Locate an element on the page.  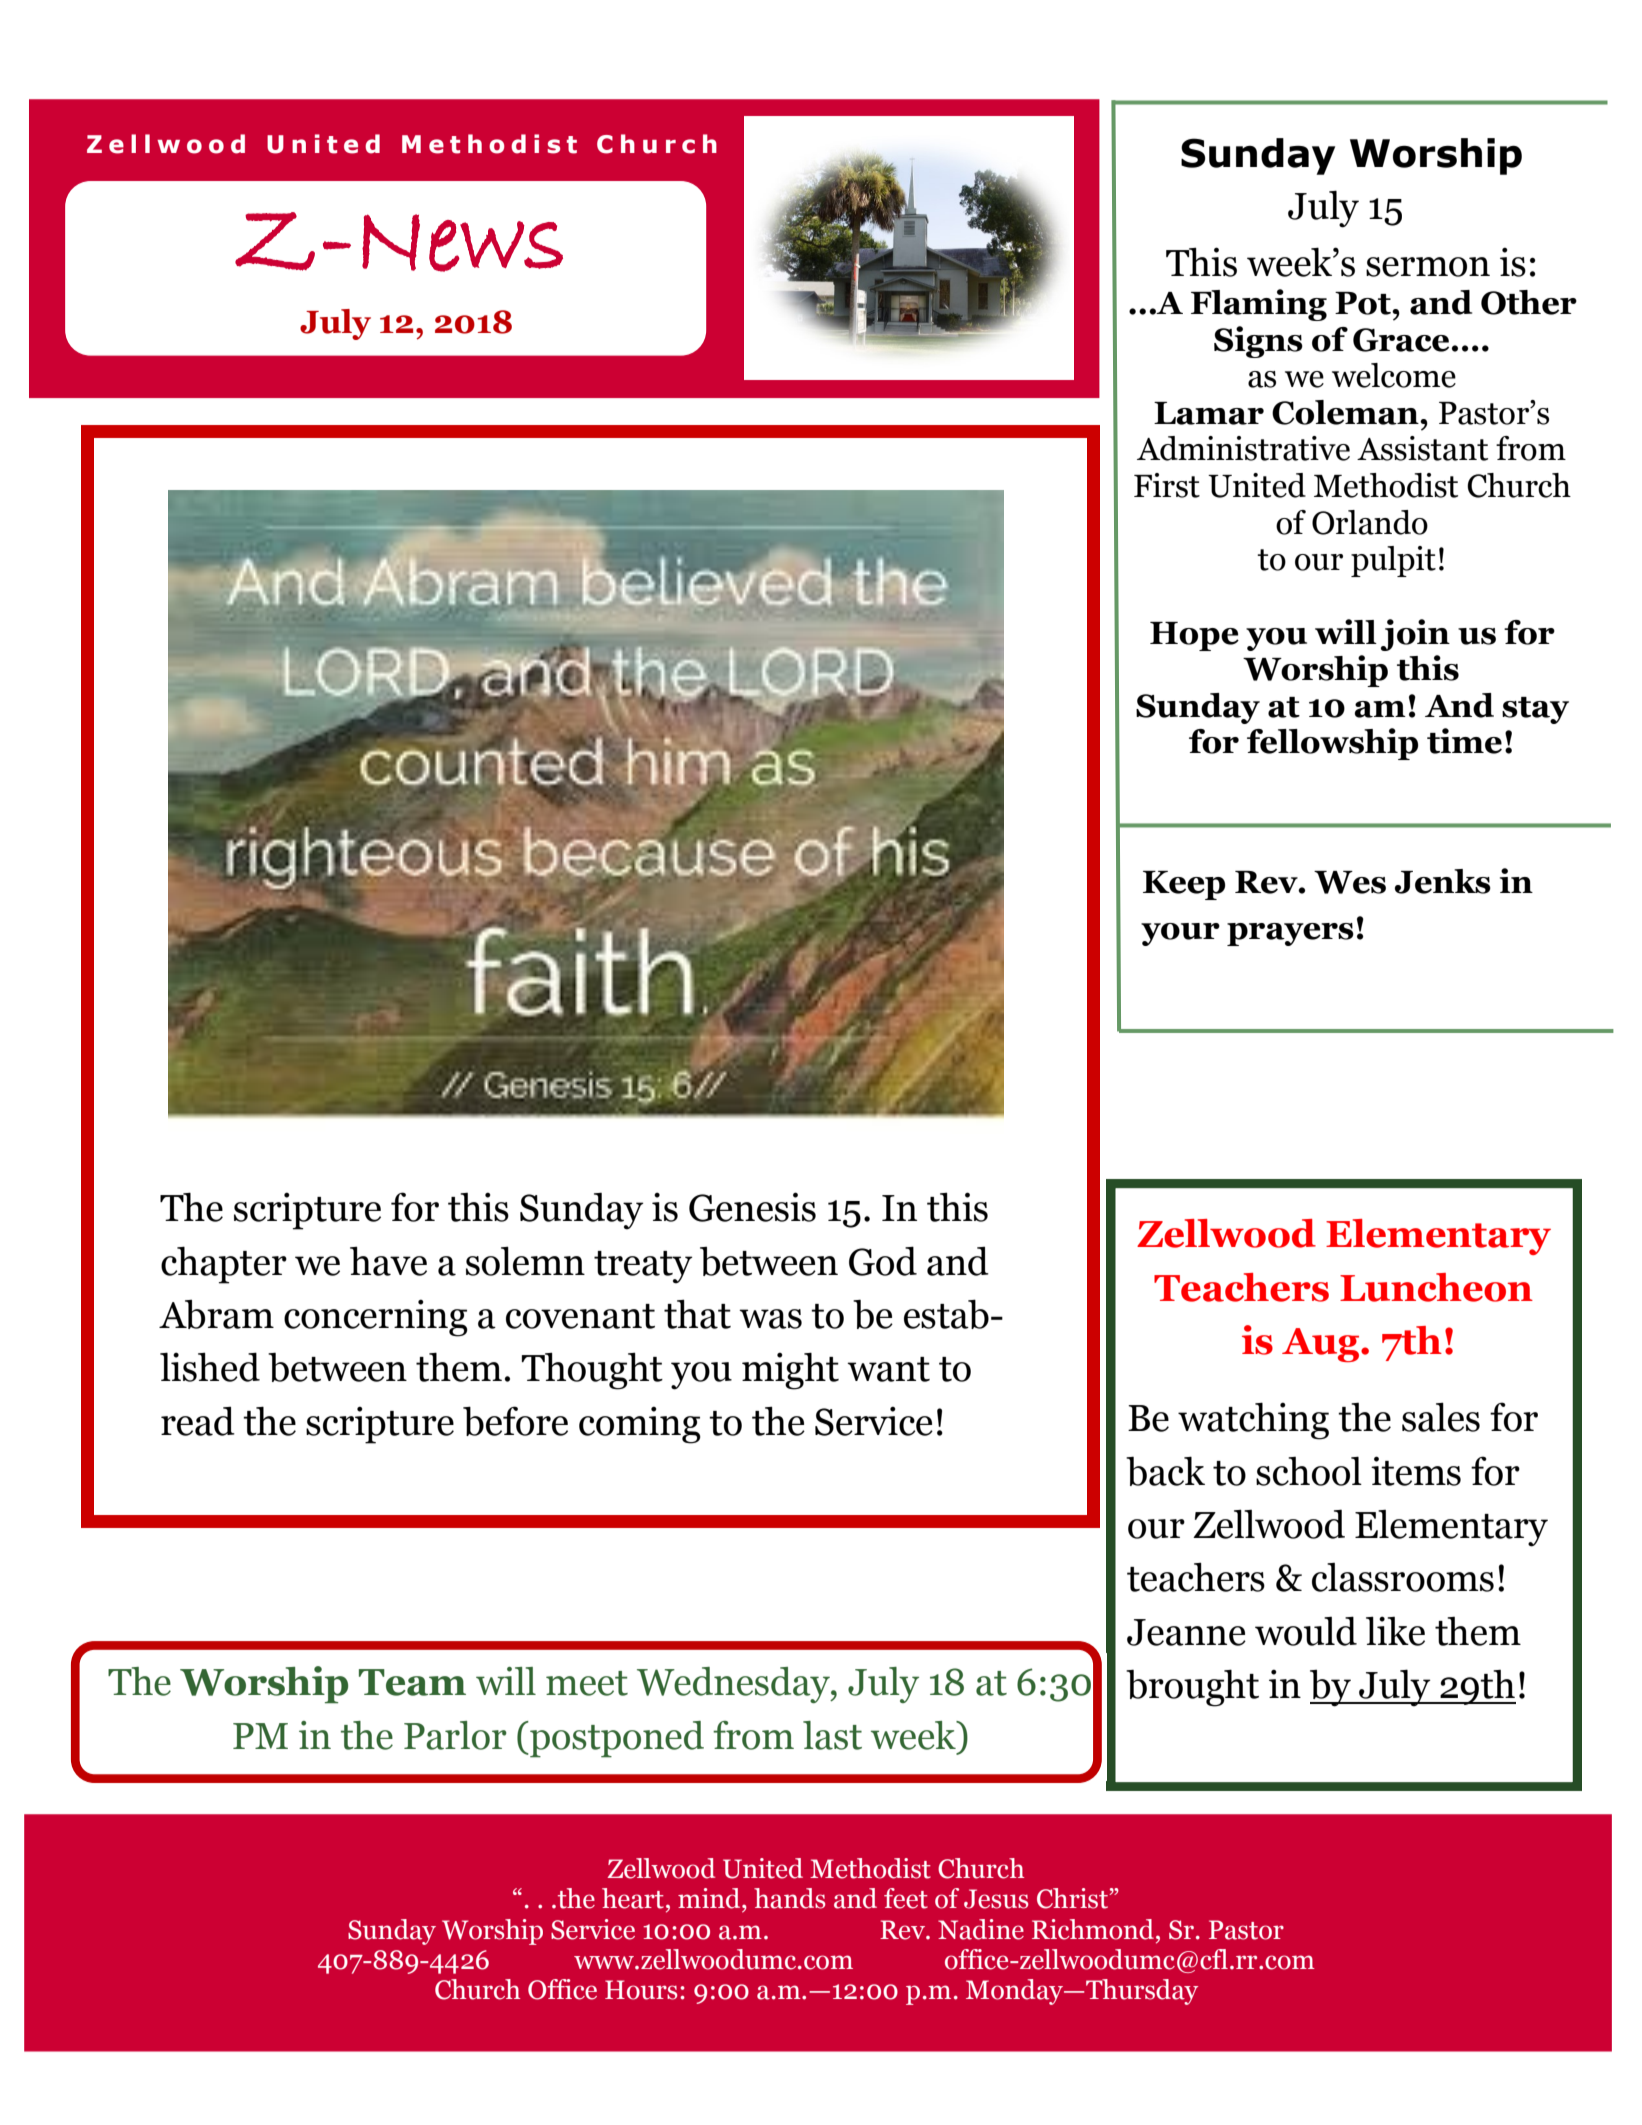
Wes is located at coordinates (1350, 882).
